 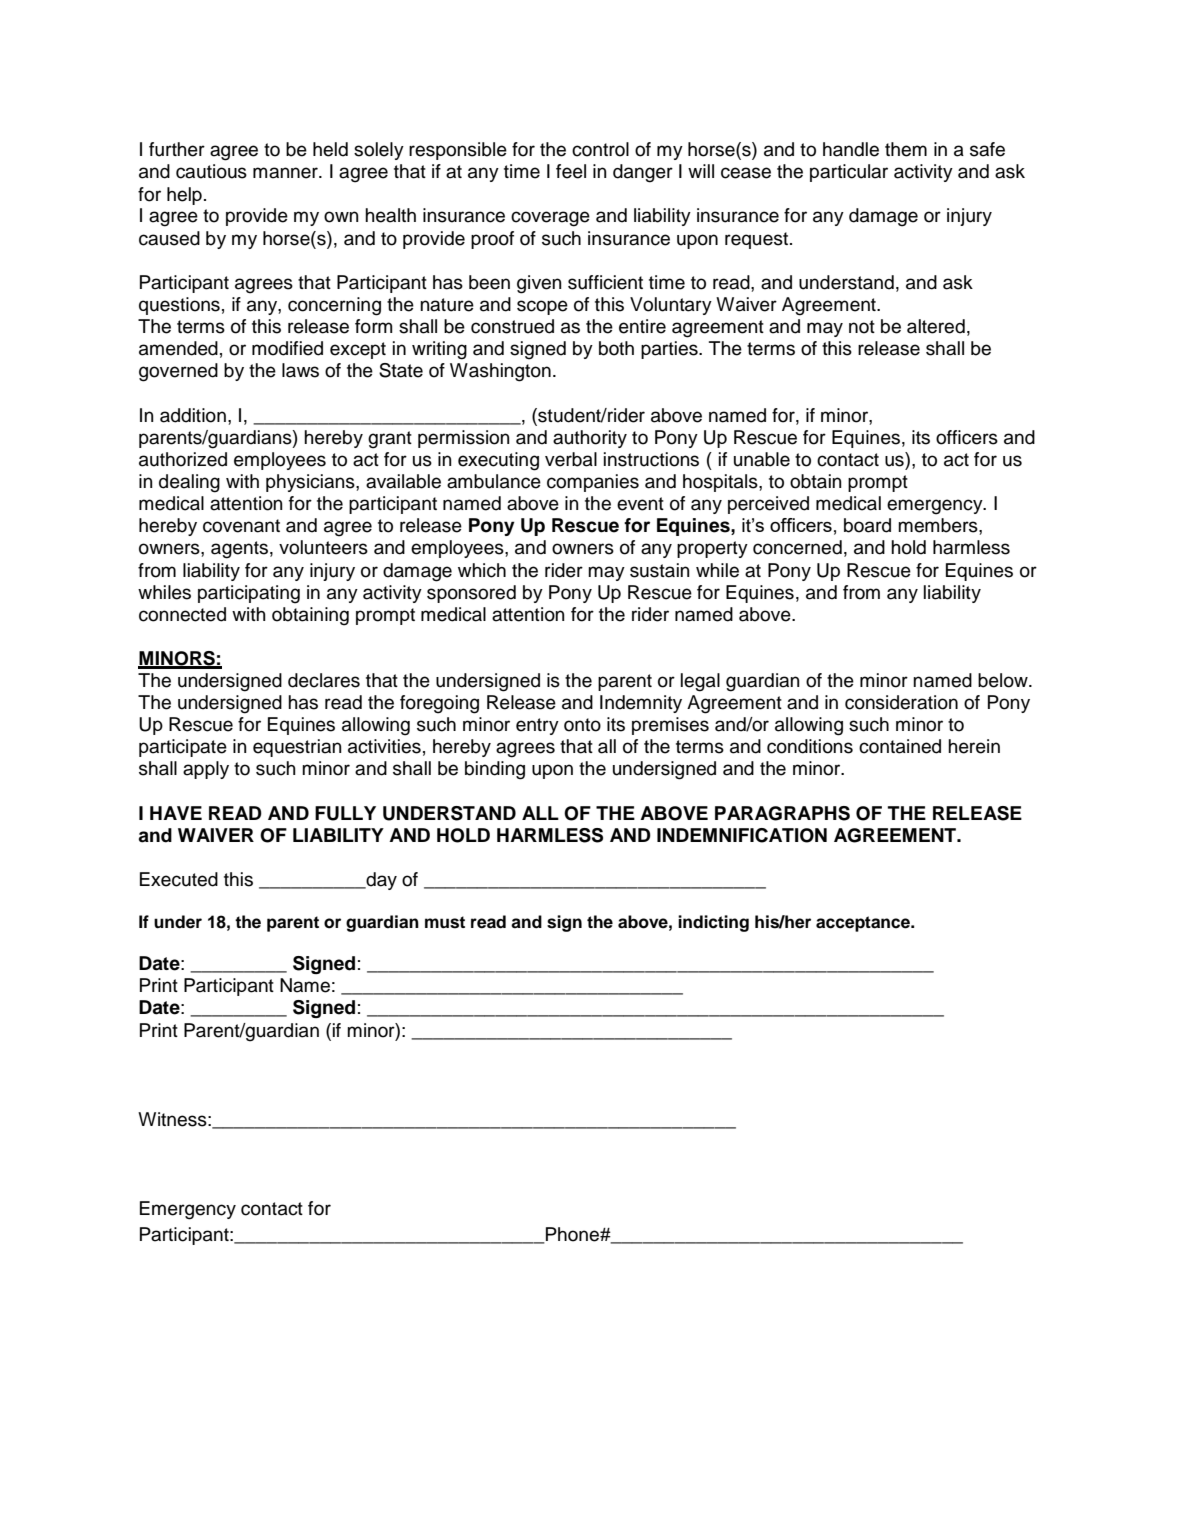 I want to click on modified, so click(x=287, y=348).
